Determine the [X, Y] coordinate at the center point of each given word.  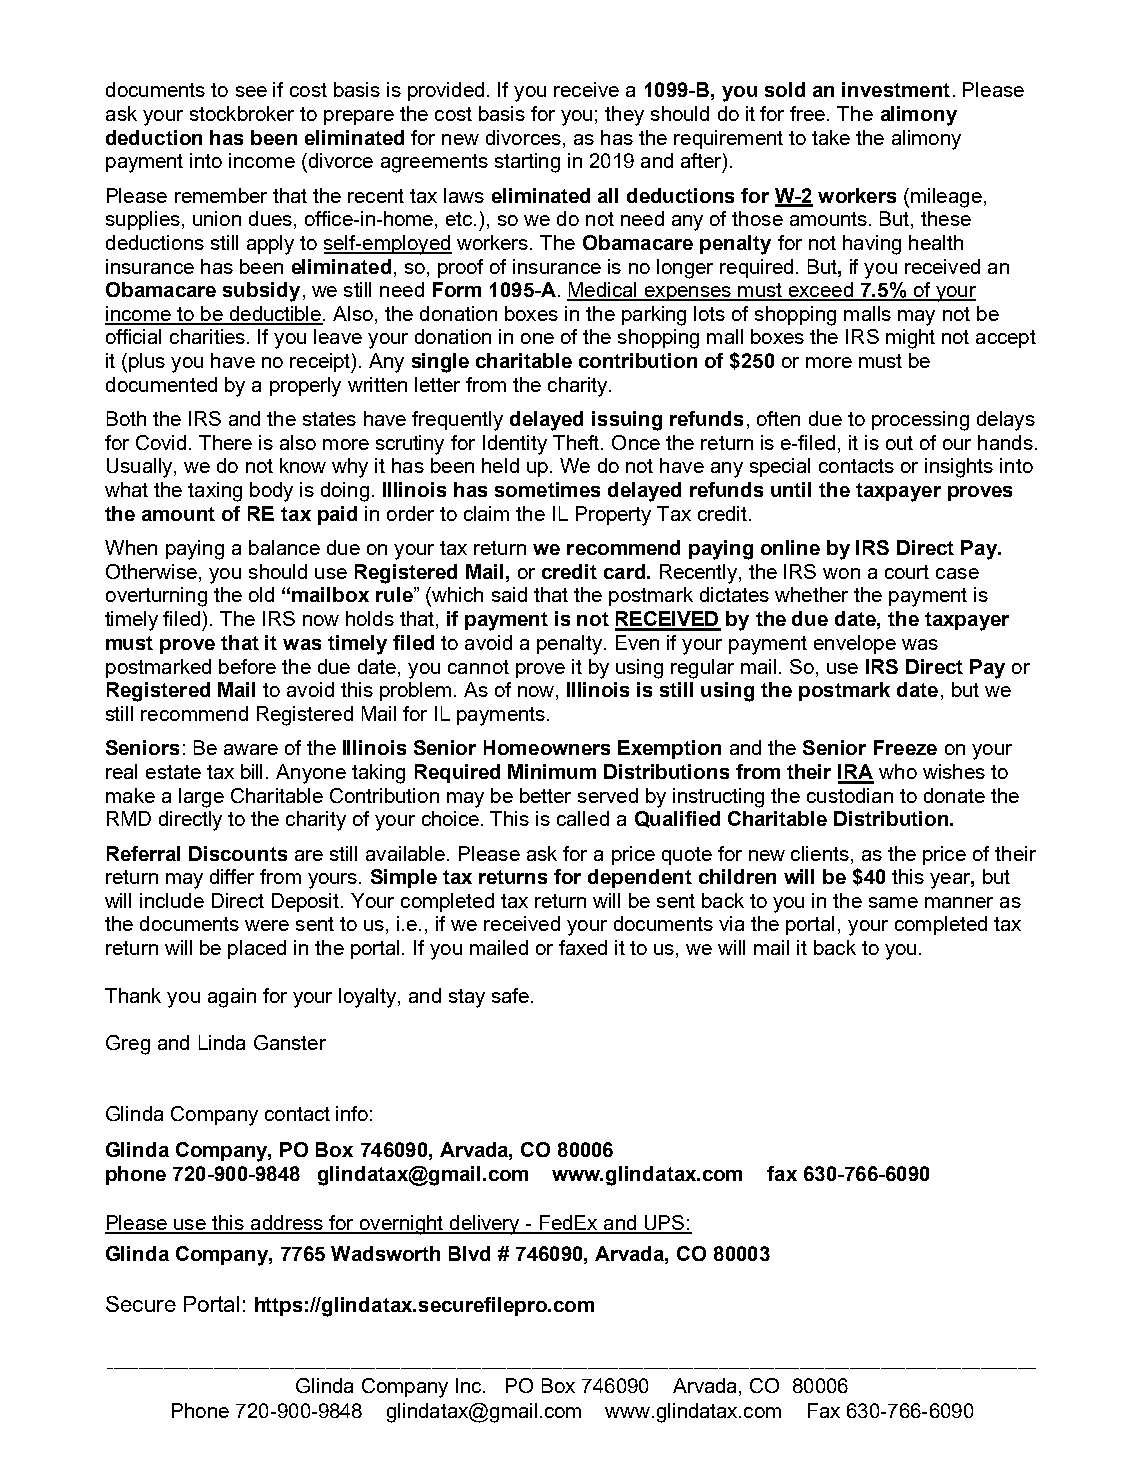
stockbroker [242, 113]
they [624, 116]
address [287, 1224]
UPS [665, 1224]
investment [896, 89]
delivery [485, 1225]
